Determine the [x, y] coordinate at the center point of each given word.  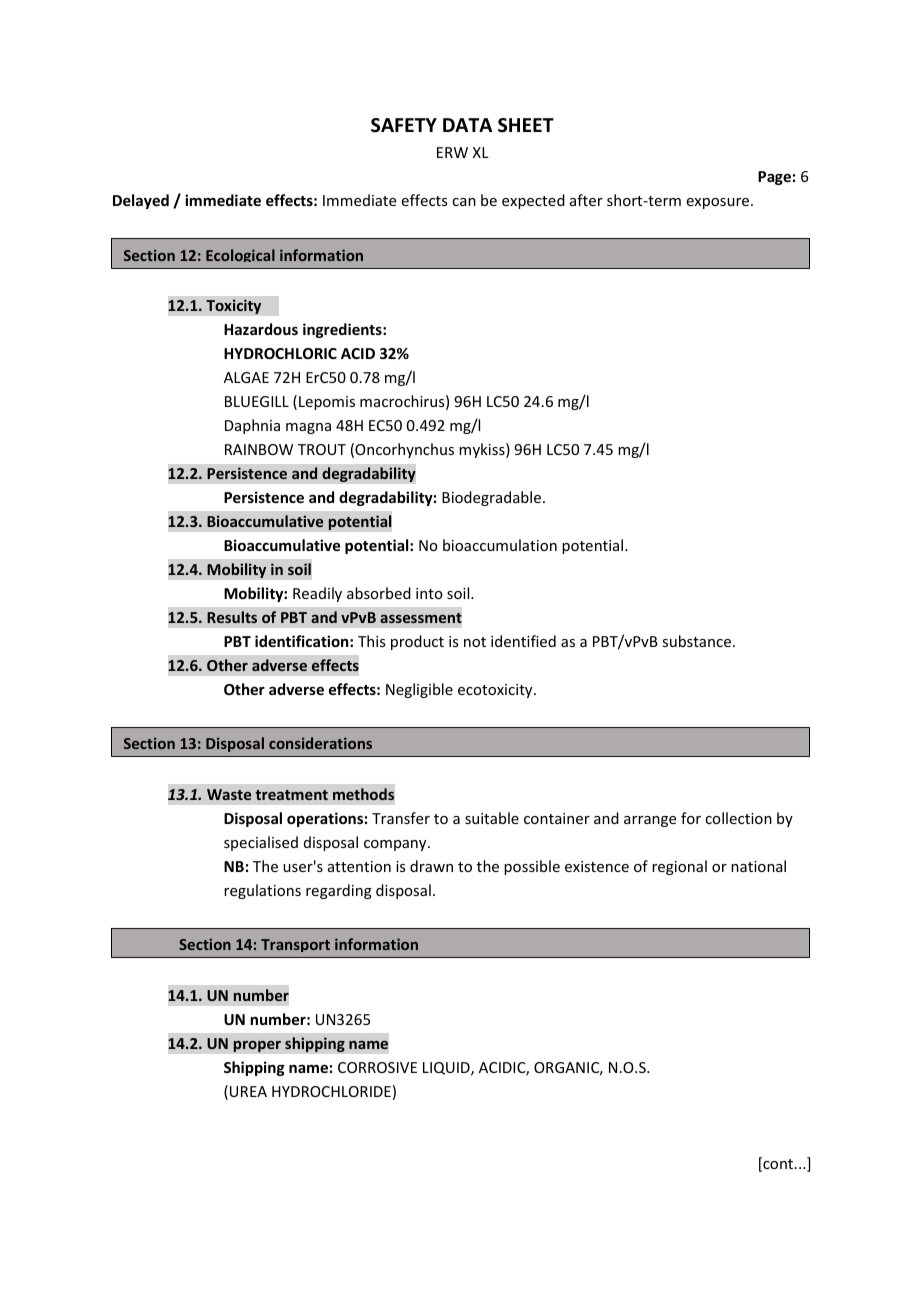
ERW [452, 152]
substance [698, 641]
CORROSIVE [377, 1067]
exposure [719, 203]
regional [679, 867]
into [429, 593]
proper [257, 1046]
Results [232, 617]
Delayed [141, 201]
